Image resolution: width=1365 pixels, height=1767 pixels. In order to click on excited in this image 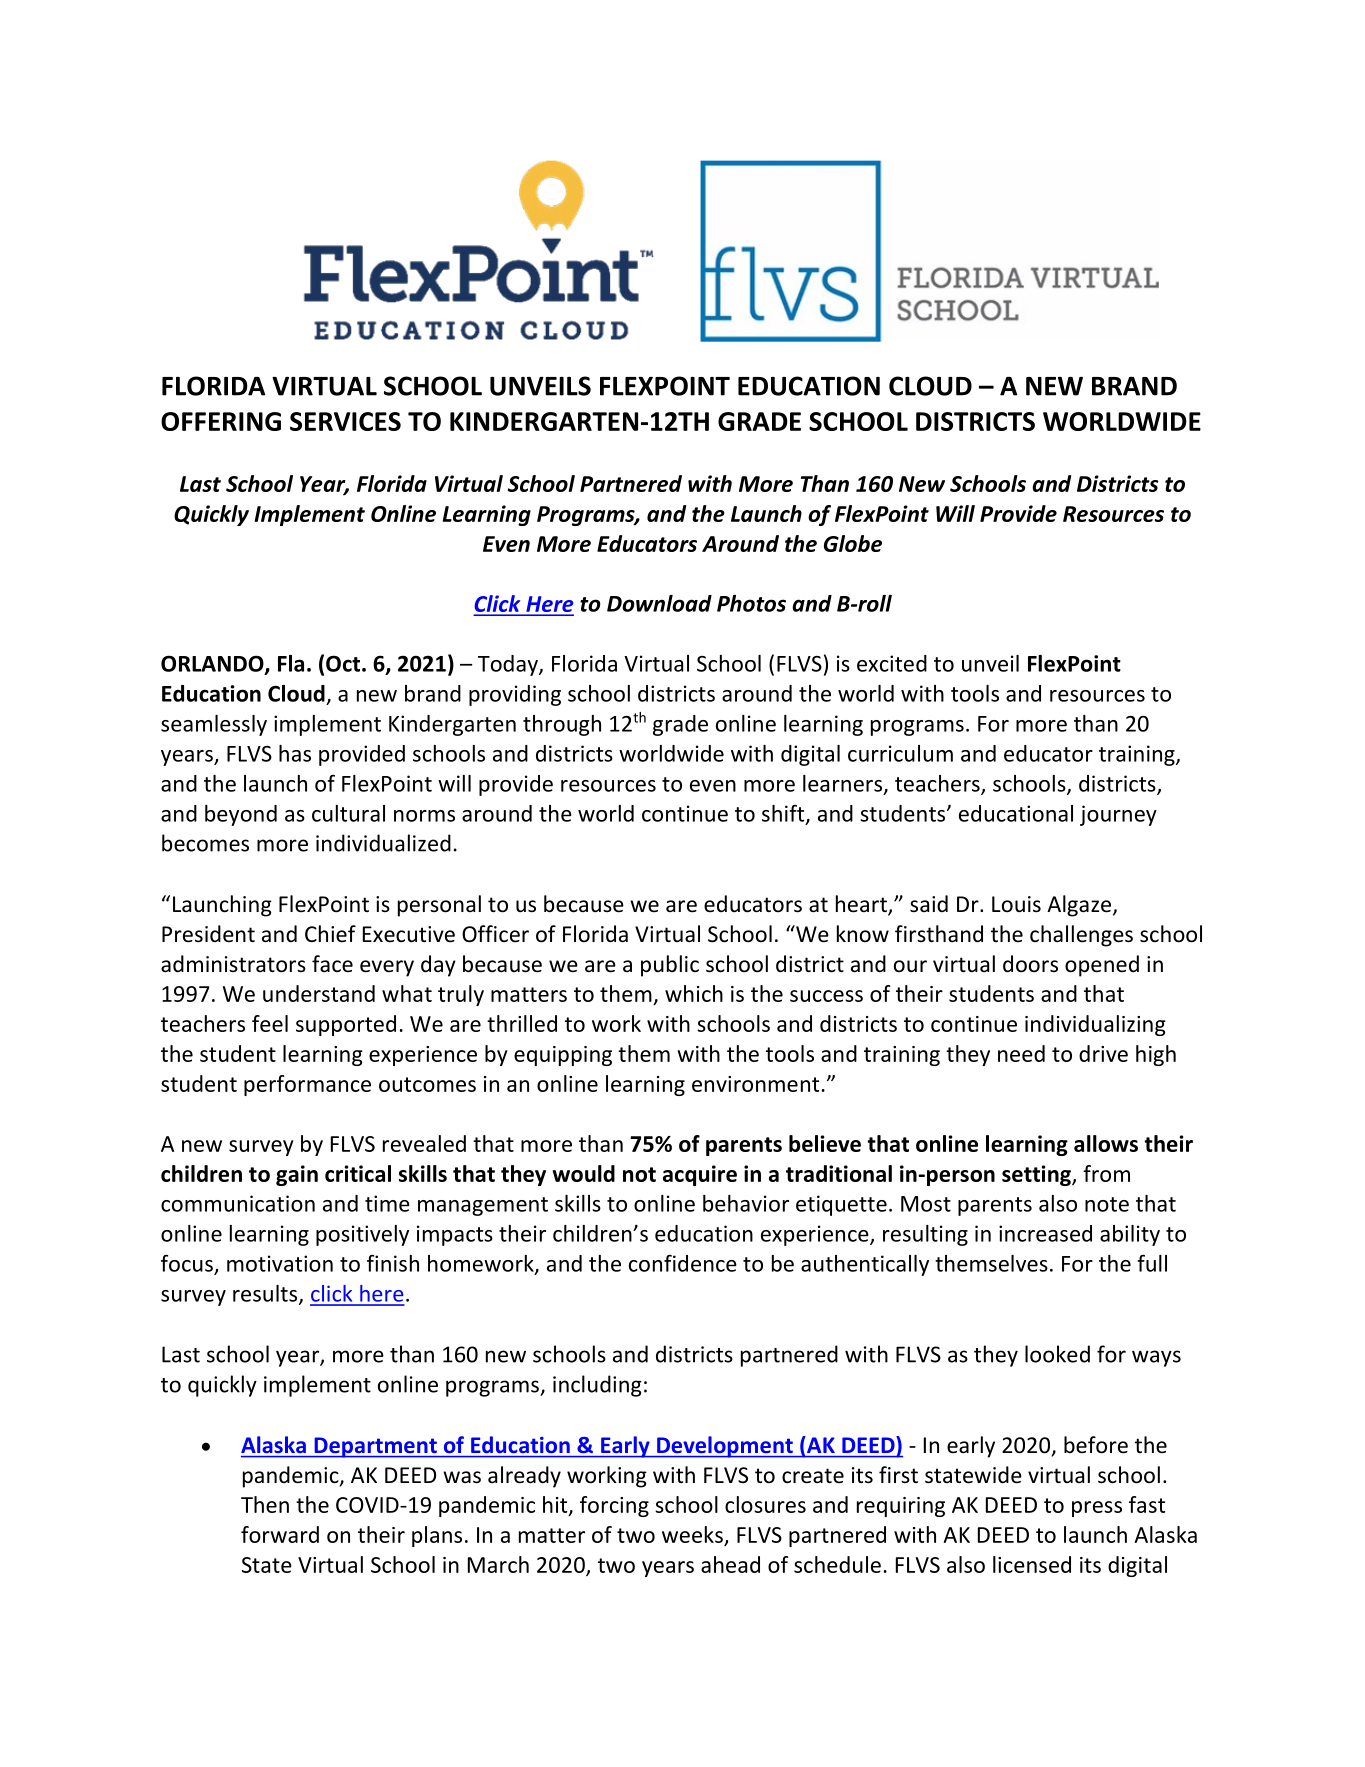, I will do `click(892, 663)`.
